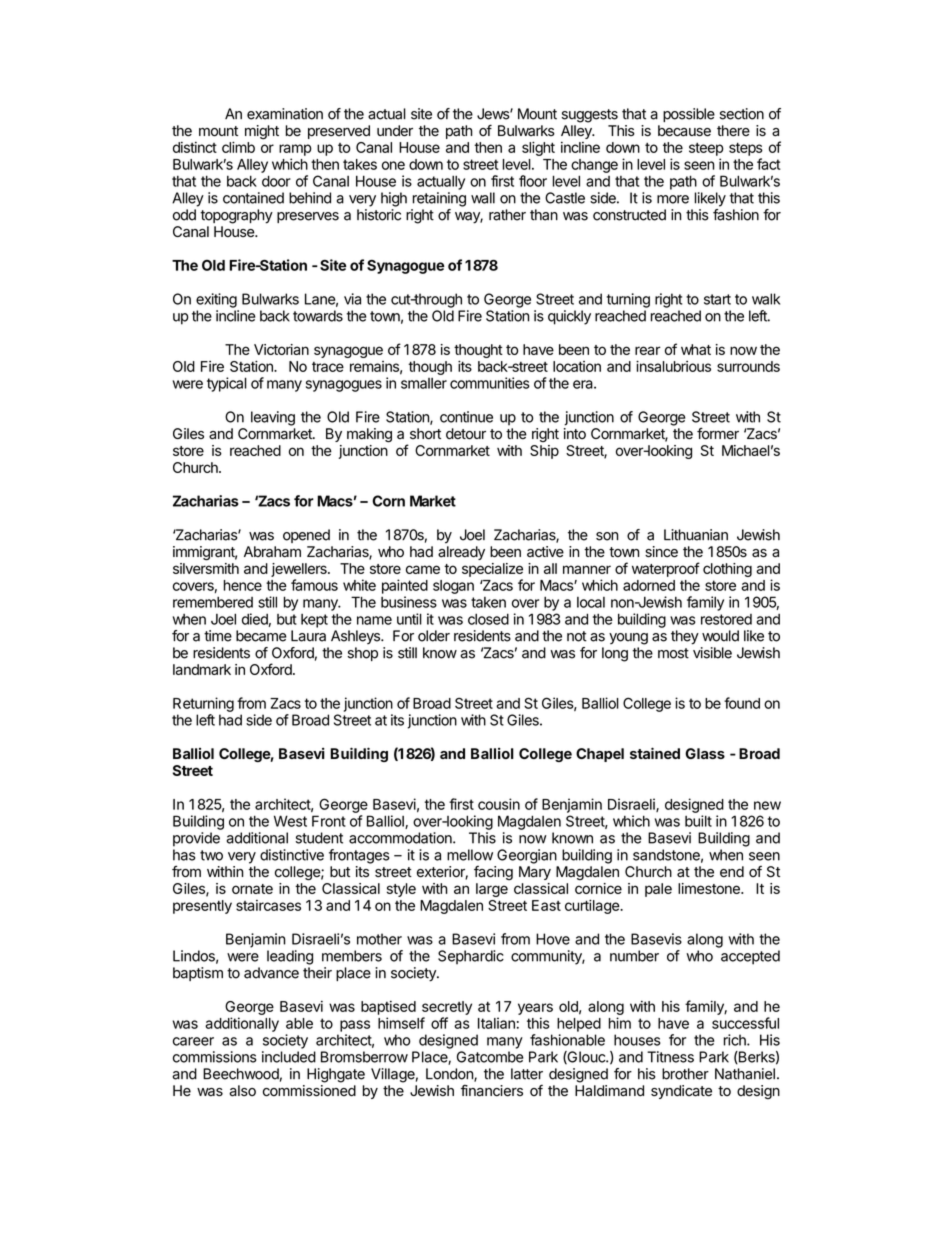 The width and height of the page is (952, 1233). I want to click on mellow, so click(470, 855).
